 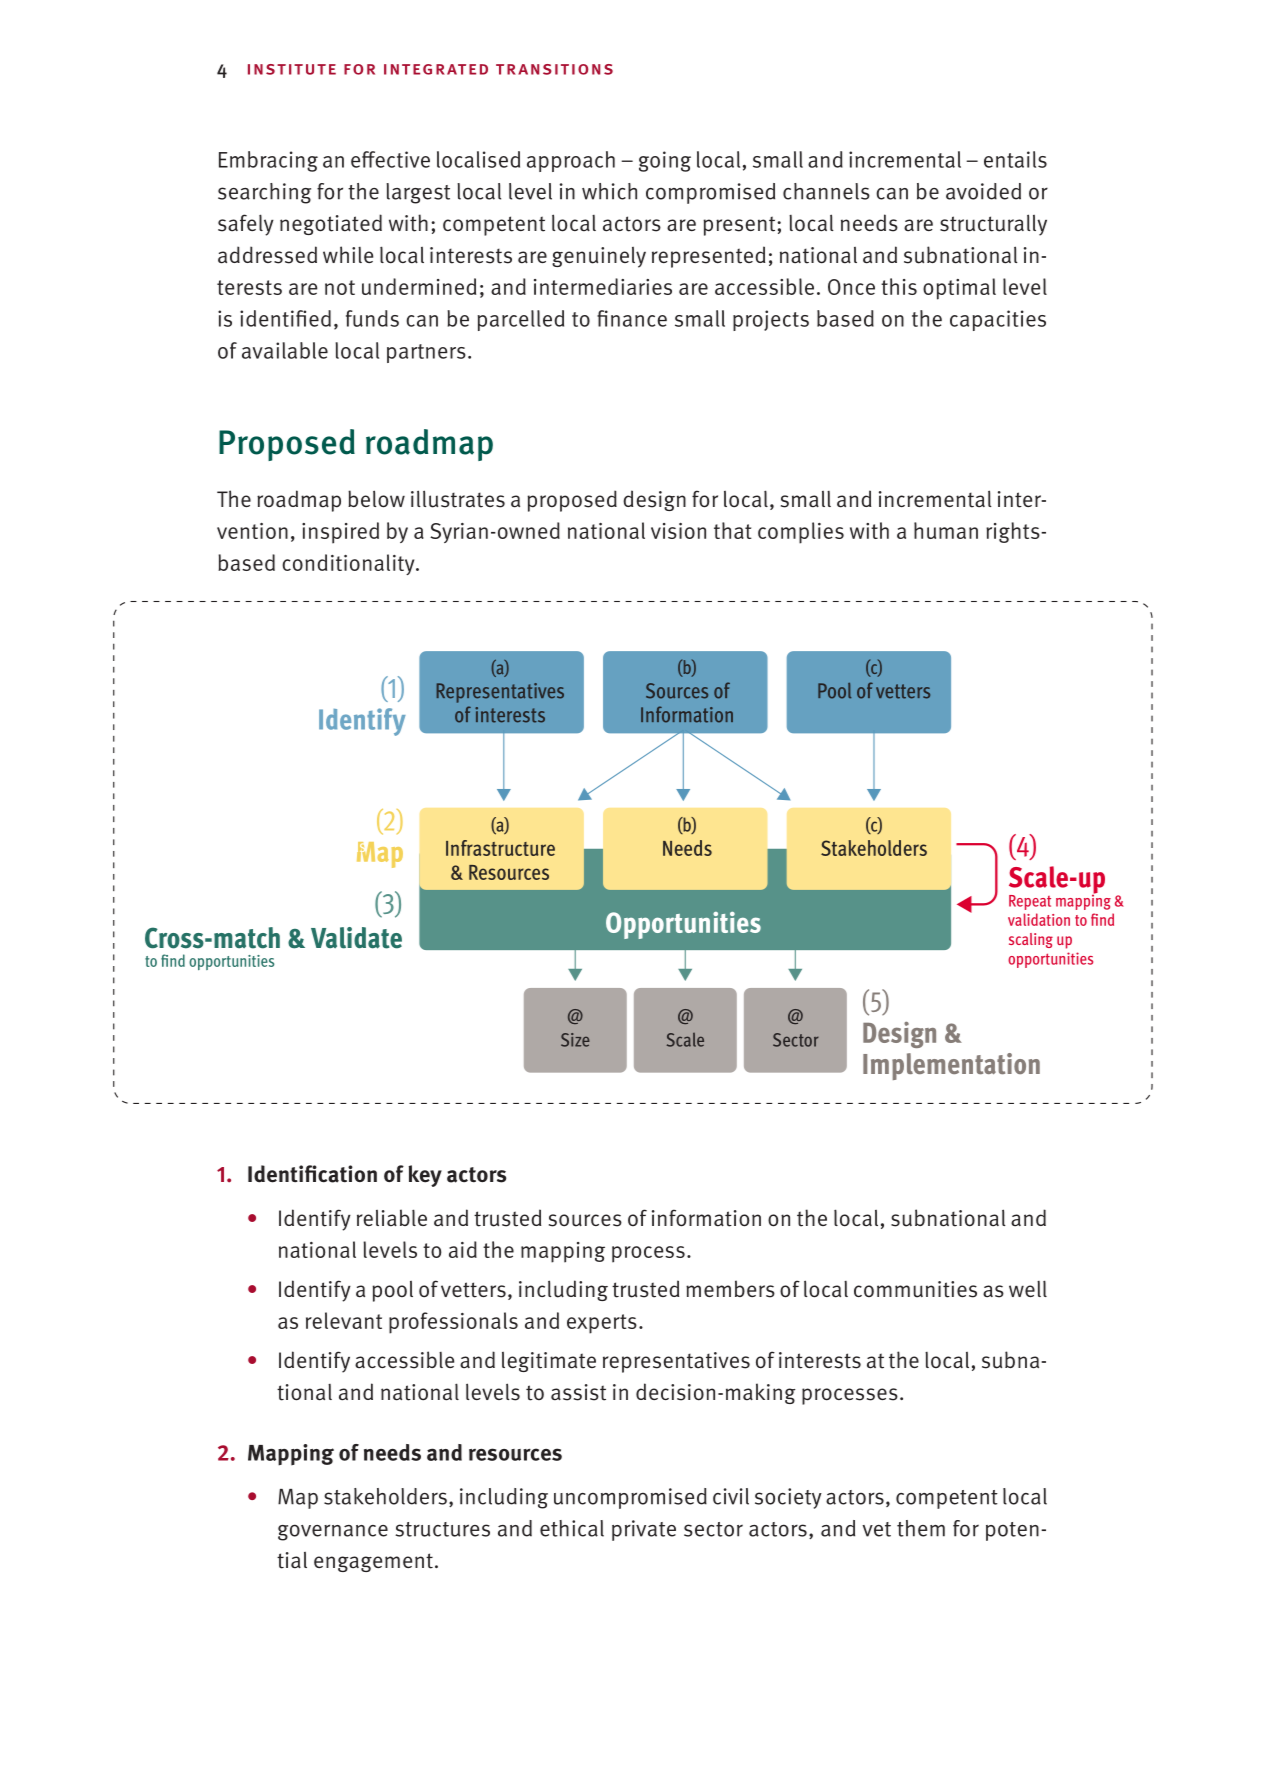 What do you see at coordinates (730, 1289) in the page?
I see `members` at bounding box center [730, 1289].
